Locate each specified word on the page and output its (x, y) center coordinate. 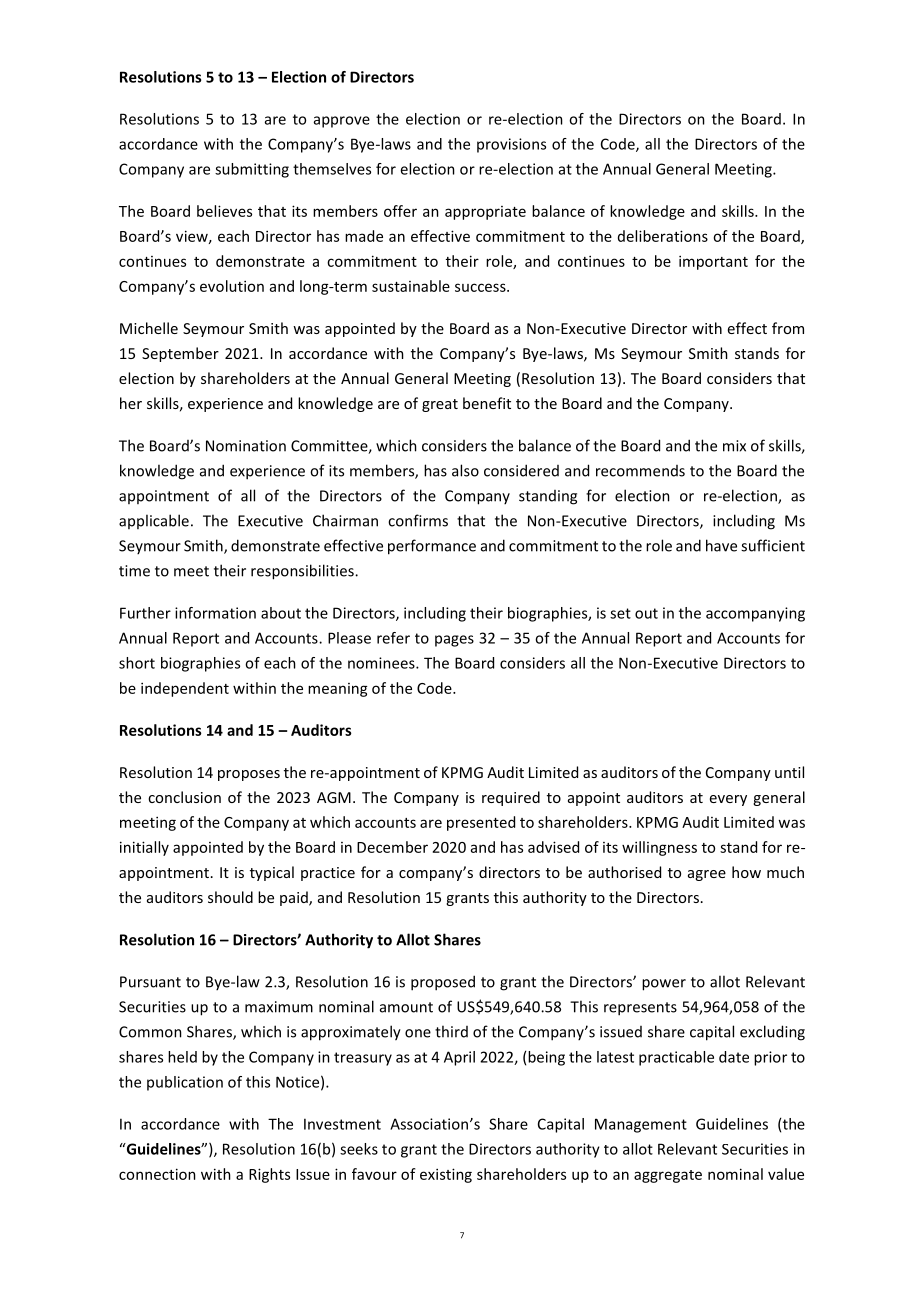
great (440, 405)
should (230, 897)
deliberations (663, 236)
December (392, 847)
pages (454, 641)
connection (157, 1174)
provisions (511, 145)
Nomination (246, 446)
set (620, 613)
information (215, 613)
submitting (252, 170)
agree (707, 875)
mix (734, 446)
